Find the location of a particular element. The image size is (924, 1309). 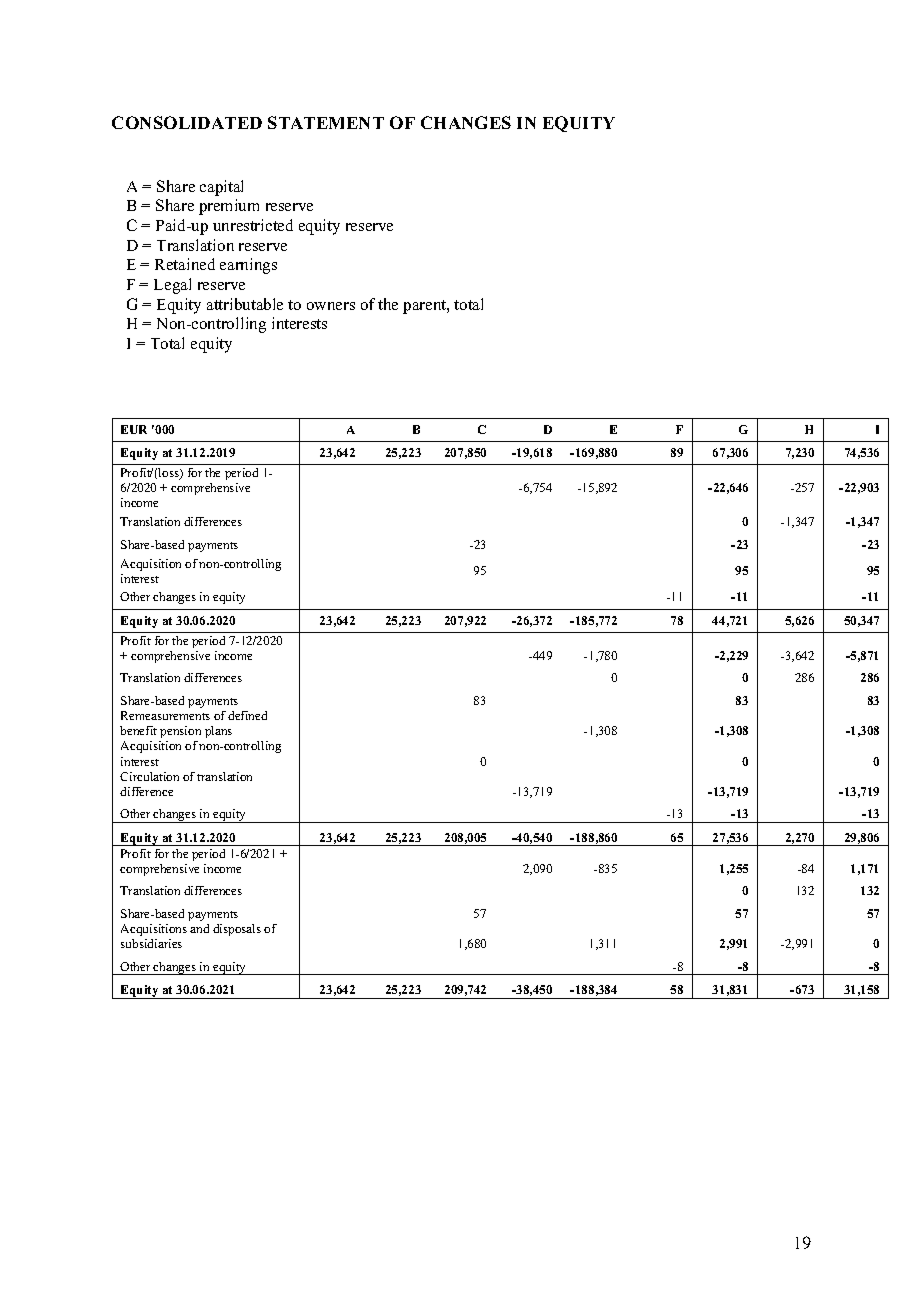

attributable is located at coordinates (245, 304).
